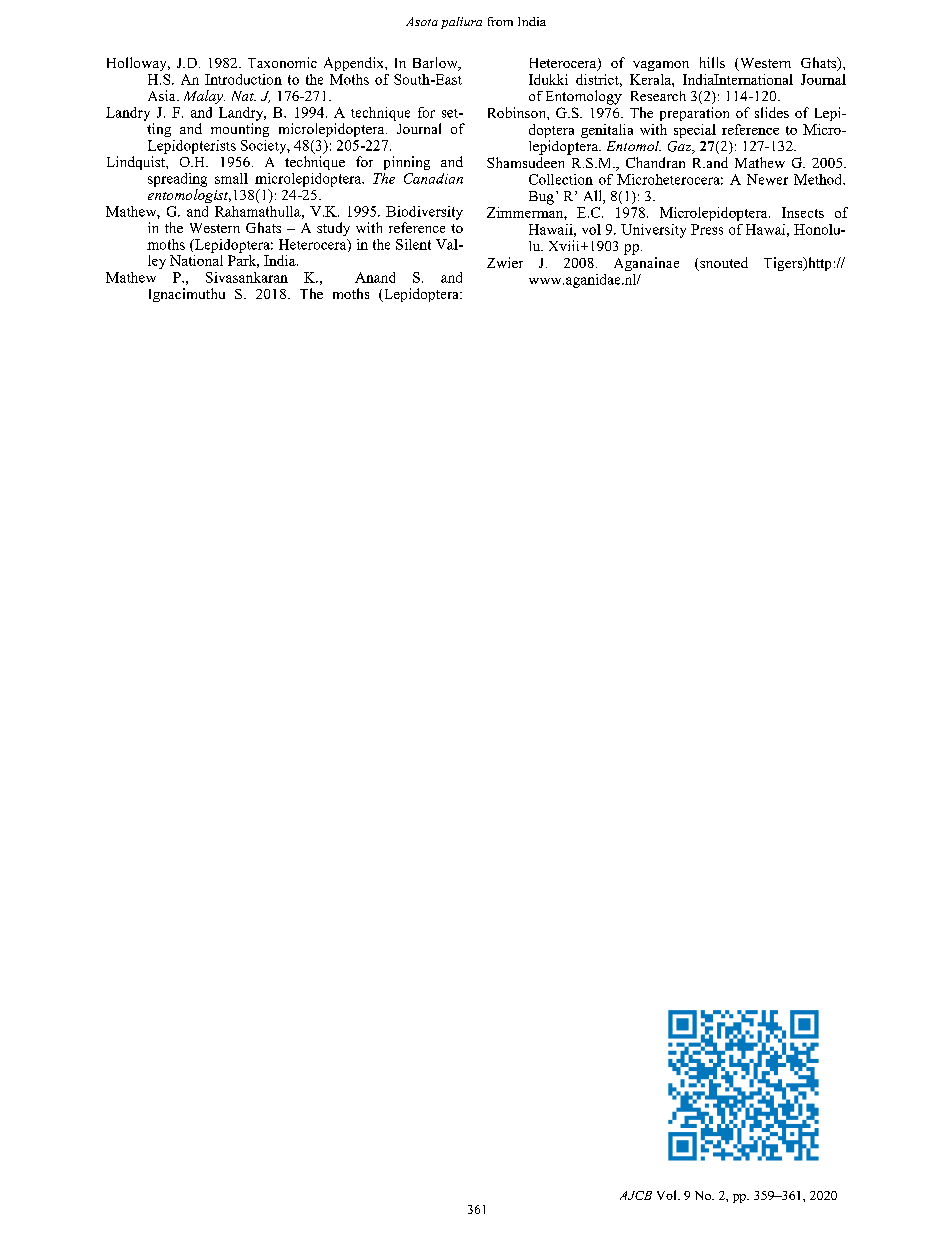  I want to click on Taxonomic, so click(282, 62).
